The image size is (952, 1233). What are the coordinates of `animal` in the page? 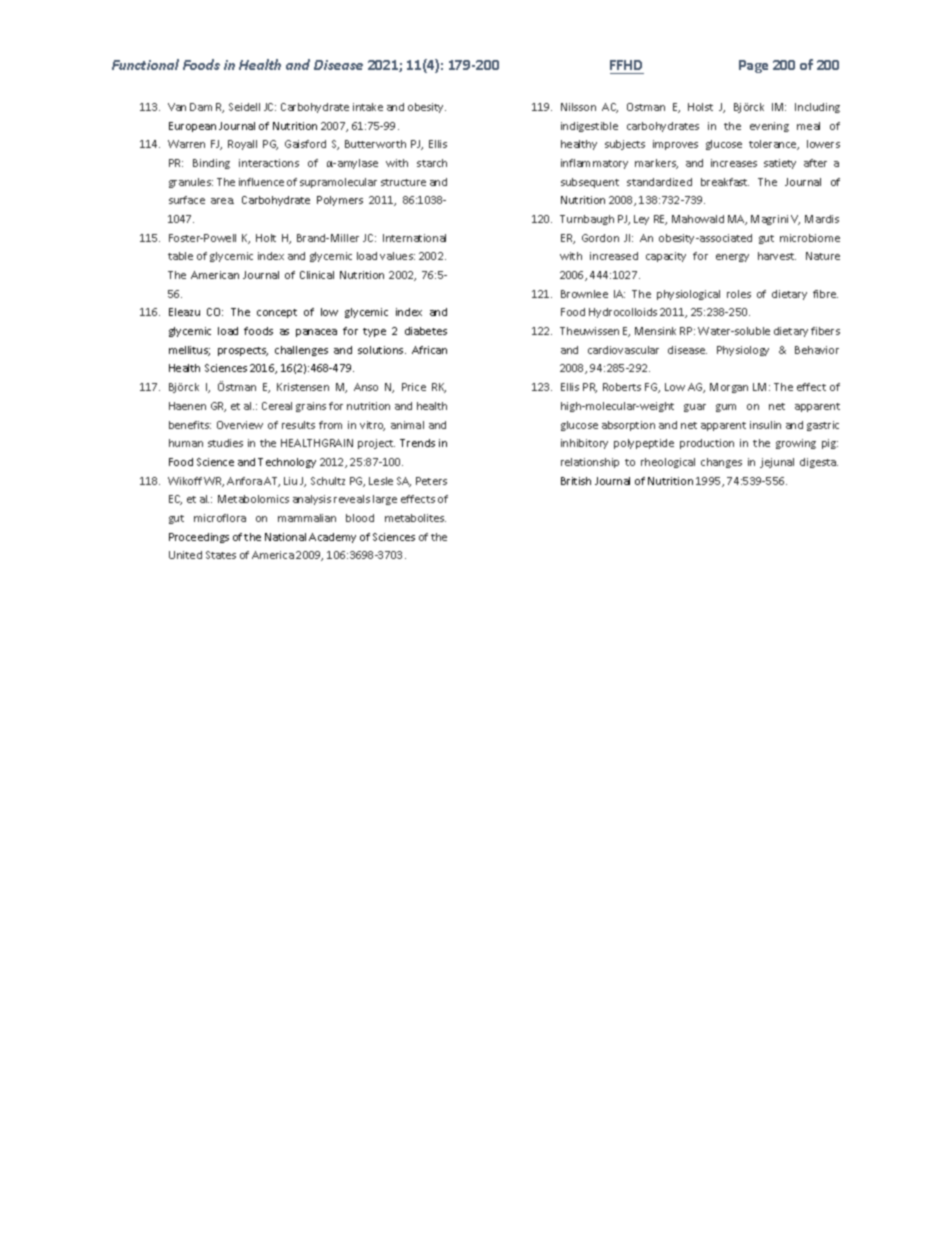 It's located at (407, 425).
